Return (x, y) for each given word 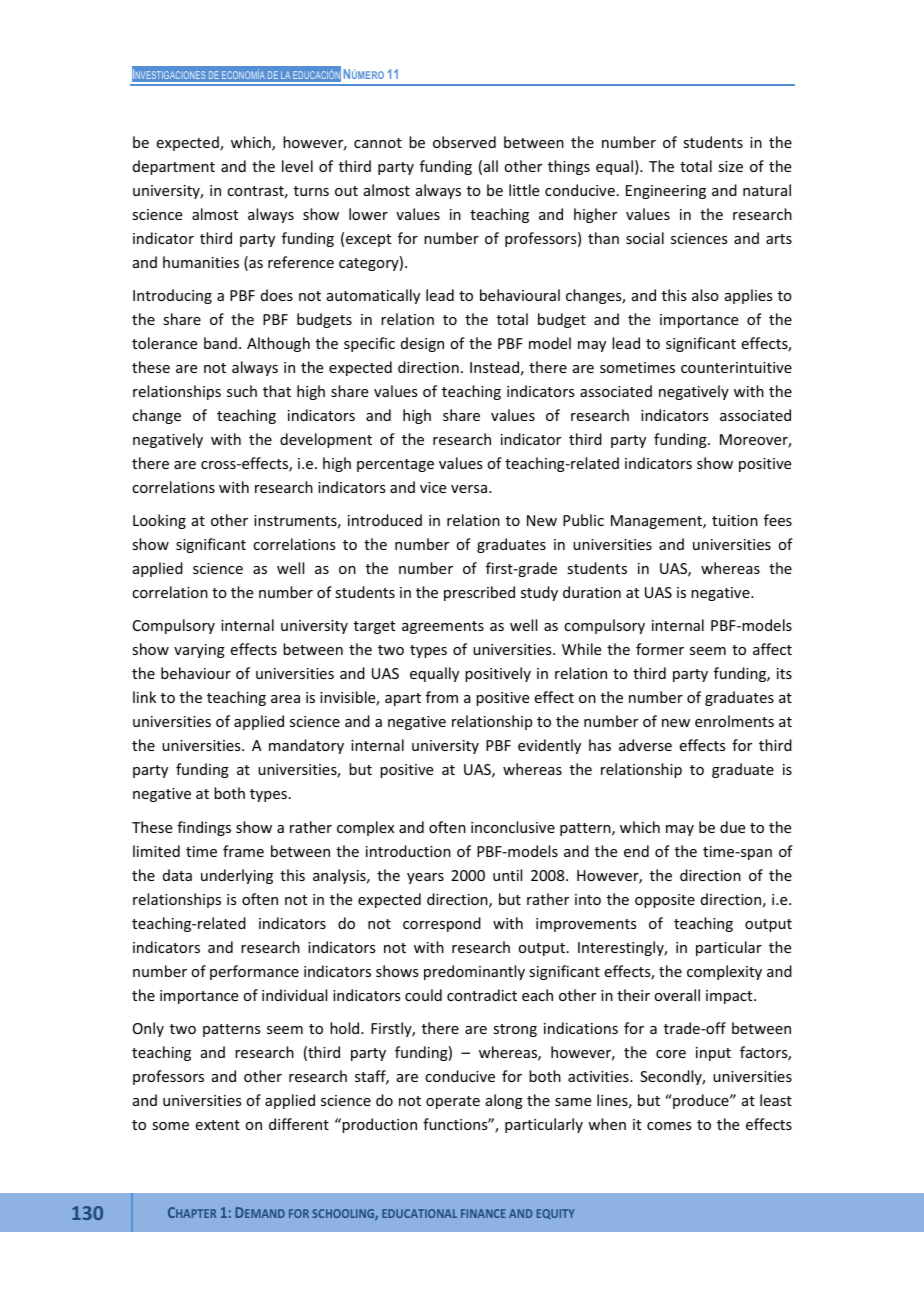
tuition (735, 520)
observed (464, 142)
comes (669, 1126)
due (732, 827)
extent (218, 1125)
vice (433, 487)
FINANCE (483, 1213)
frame (243, 851)
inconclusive (513, 827)
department (174, 167)
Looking (159, 521)
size (730, 166)
